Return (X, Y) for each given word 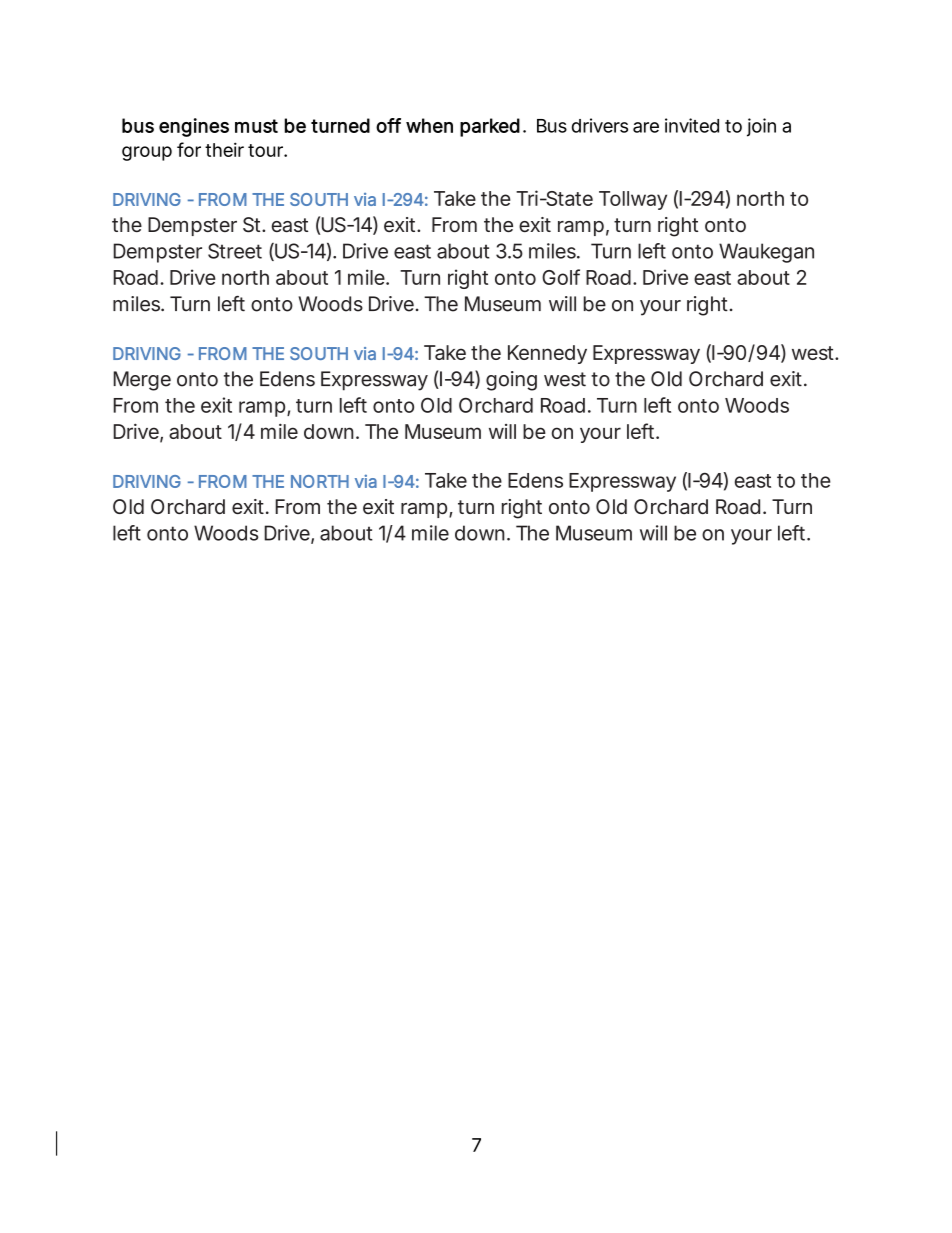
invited (692, 125)
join (761, 127)
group (147, 153)
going (511, 381)
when (429, 125)
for (189, 149)
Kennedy (547, 354)
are (646, 127)
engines (194, 127)
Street (235, 251)
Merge (142, 381)
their (224, 149)
